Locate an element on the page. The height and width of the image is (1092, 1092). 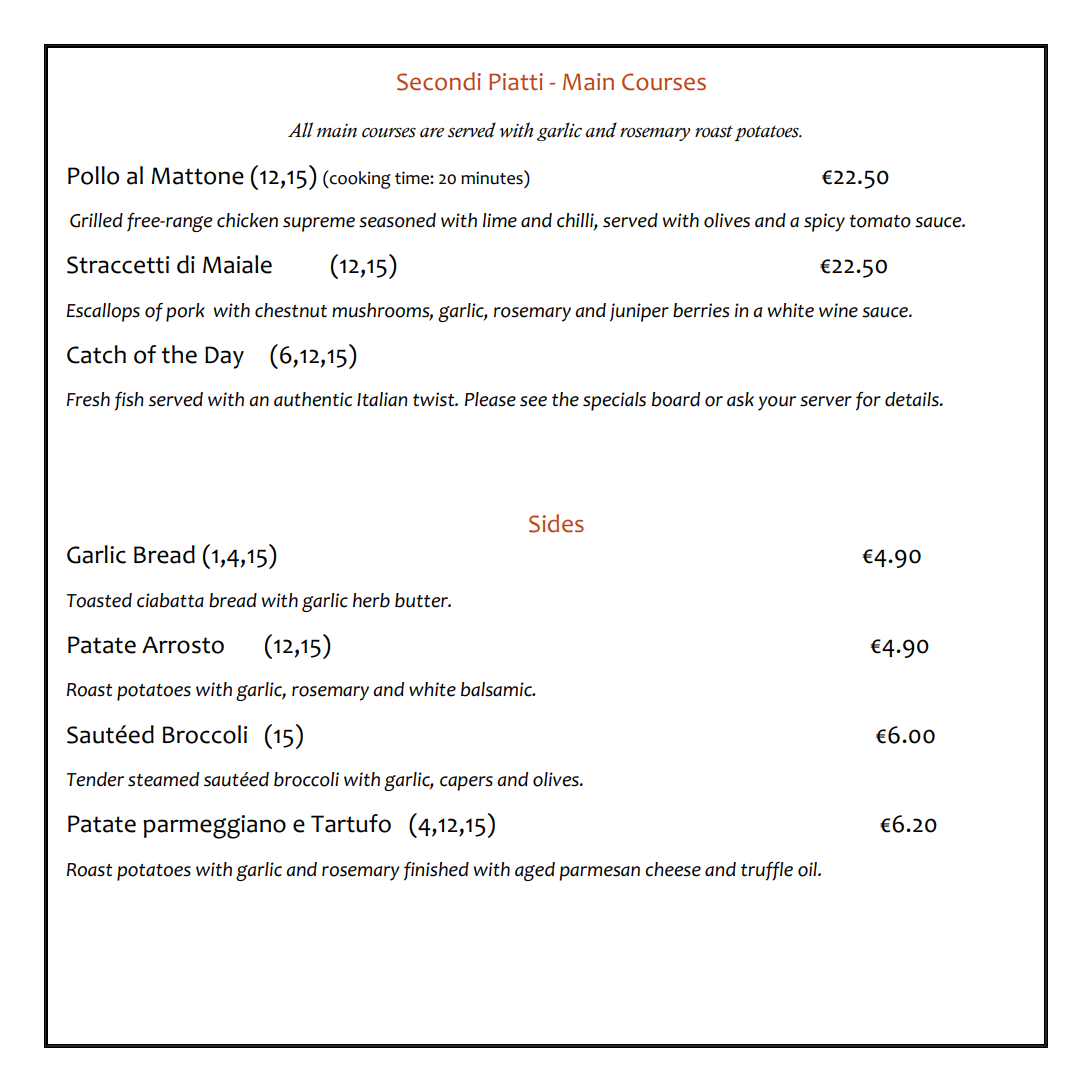
steamed is located at coordinates (163, 779).
